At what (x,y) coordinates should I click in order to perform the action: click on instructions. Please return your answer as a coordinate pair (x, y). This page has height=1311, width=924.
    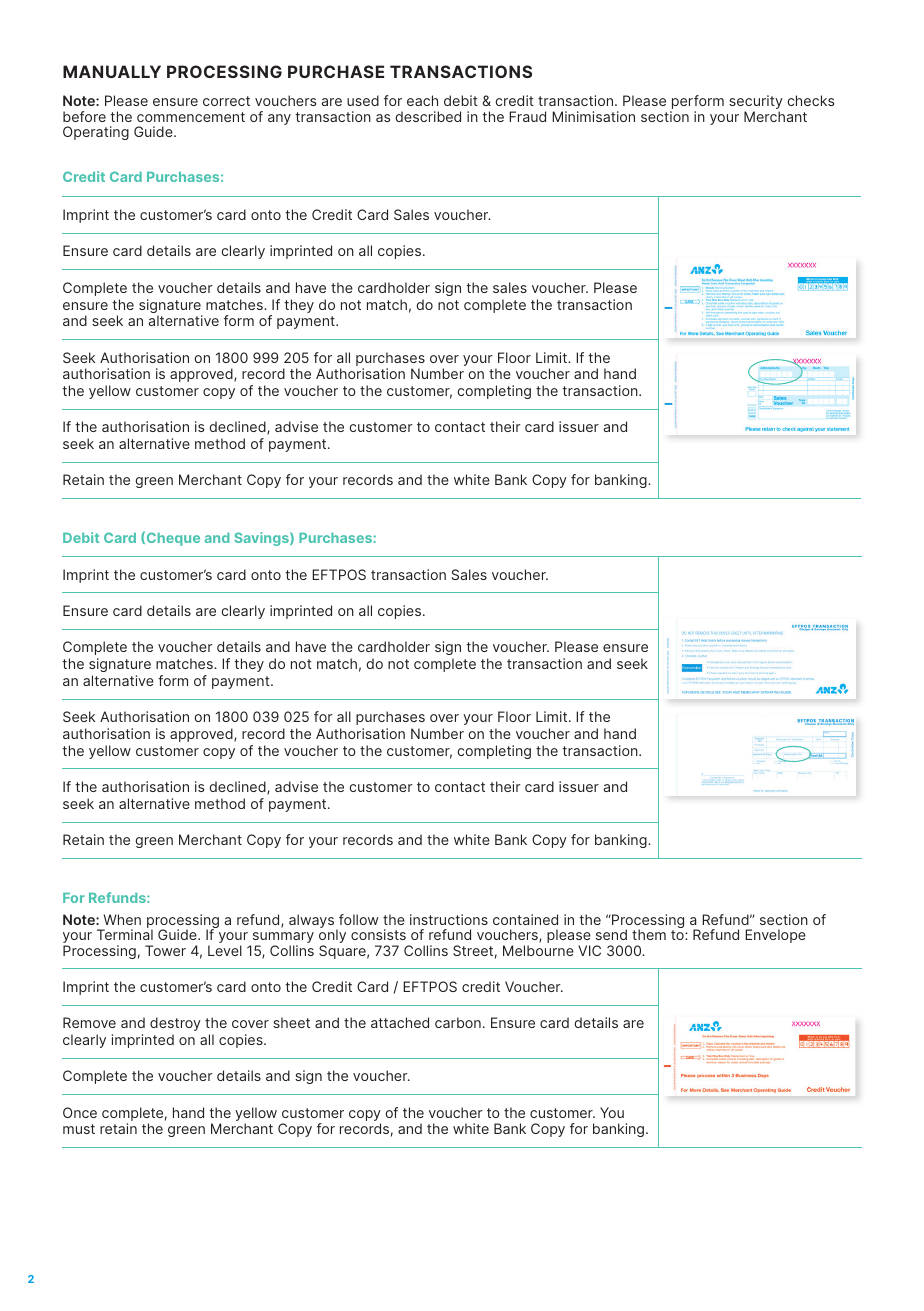
    Looking at the image, I should click on (449, 919).
